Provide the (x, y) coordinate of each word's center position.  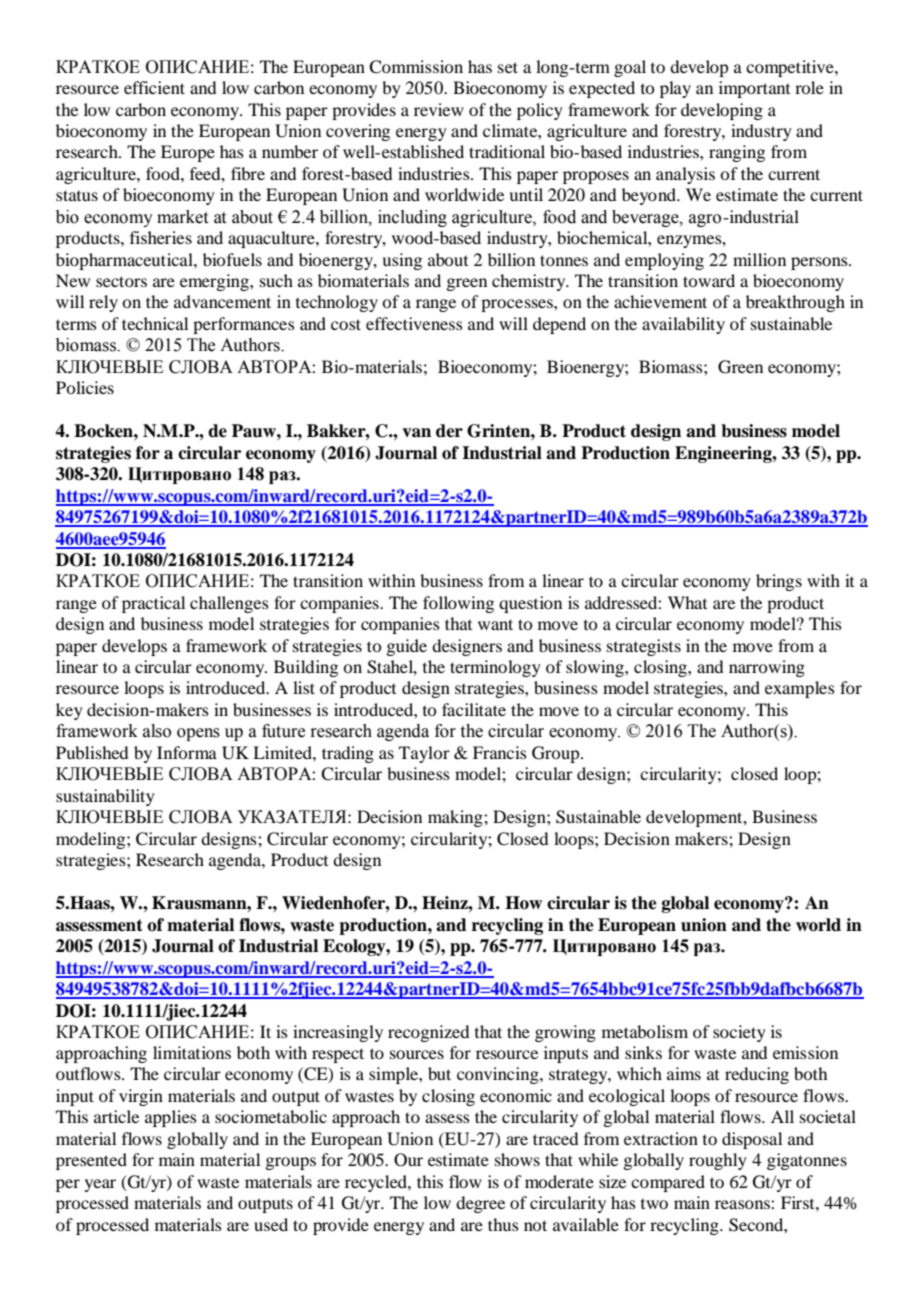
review (439, 109)
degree (480, 1204)
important (754, 89)
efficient (154, 87)
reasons (743, 1204)
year (100, 1185)
